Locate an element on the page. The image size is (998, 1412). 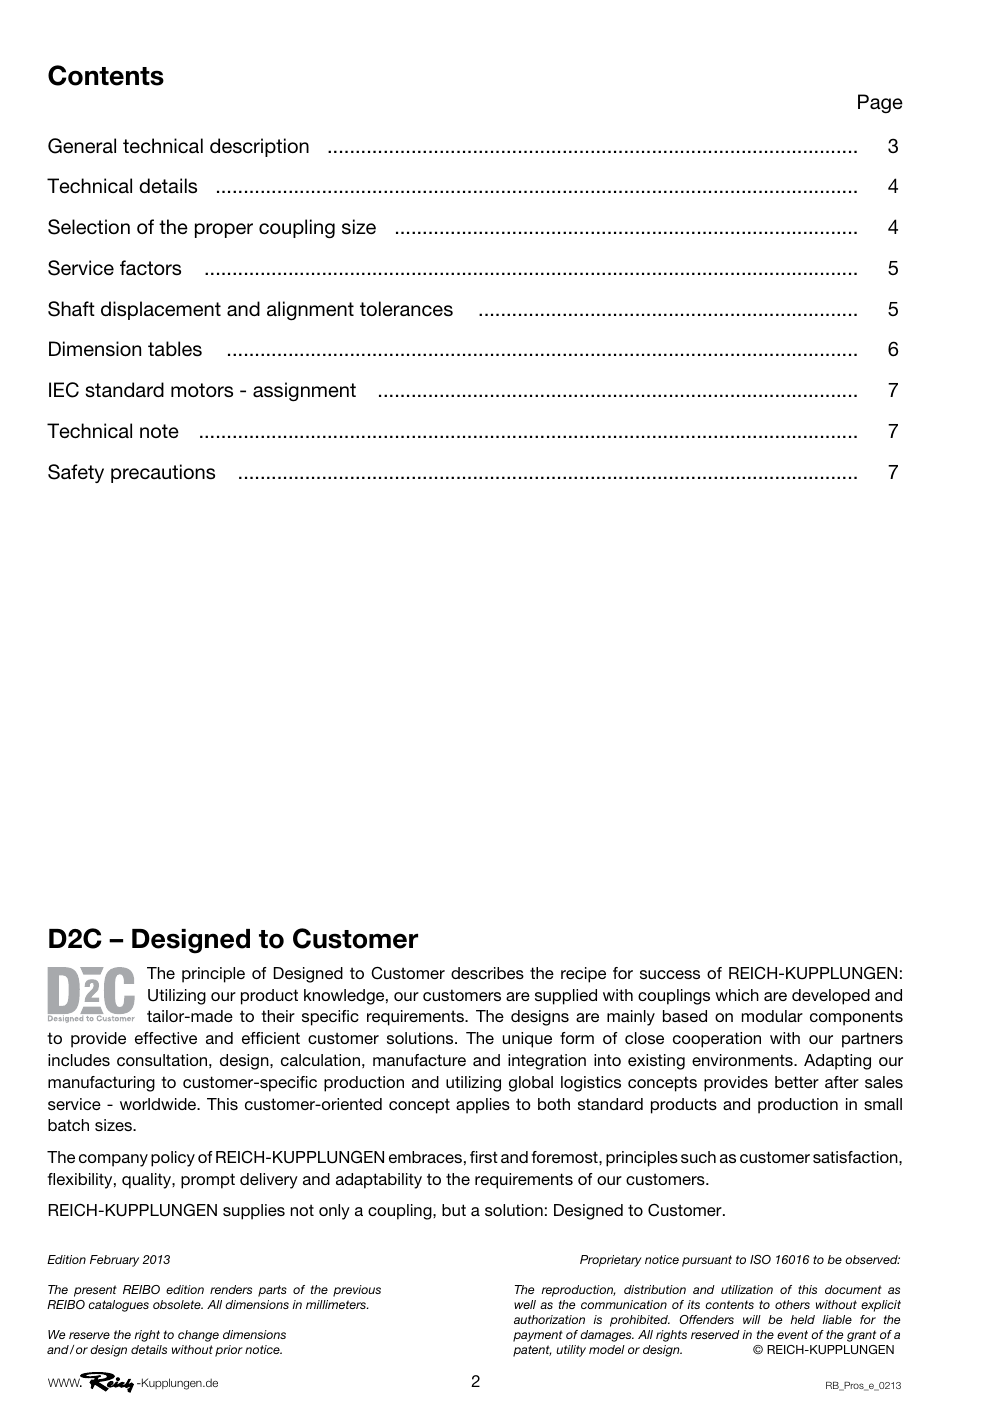
tolerances is located at coordinates (406, 309).
